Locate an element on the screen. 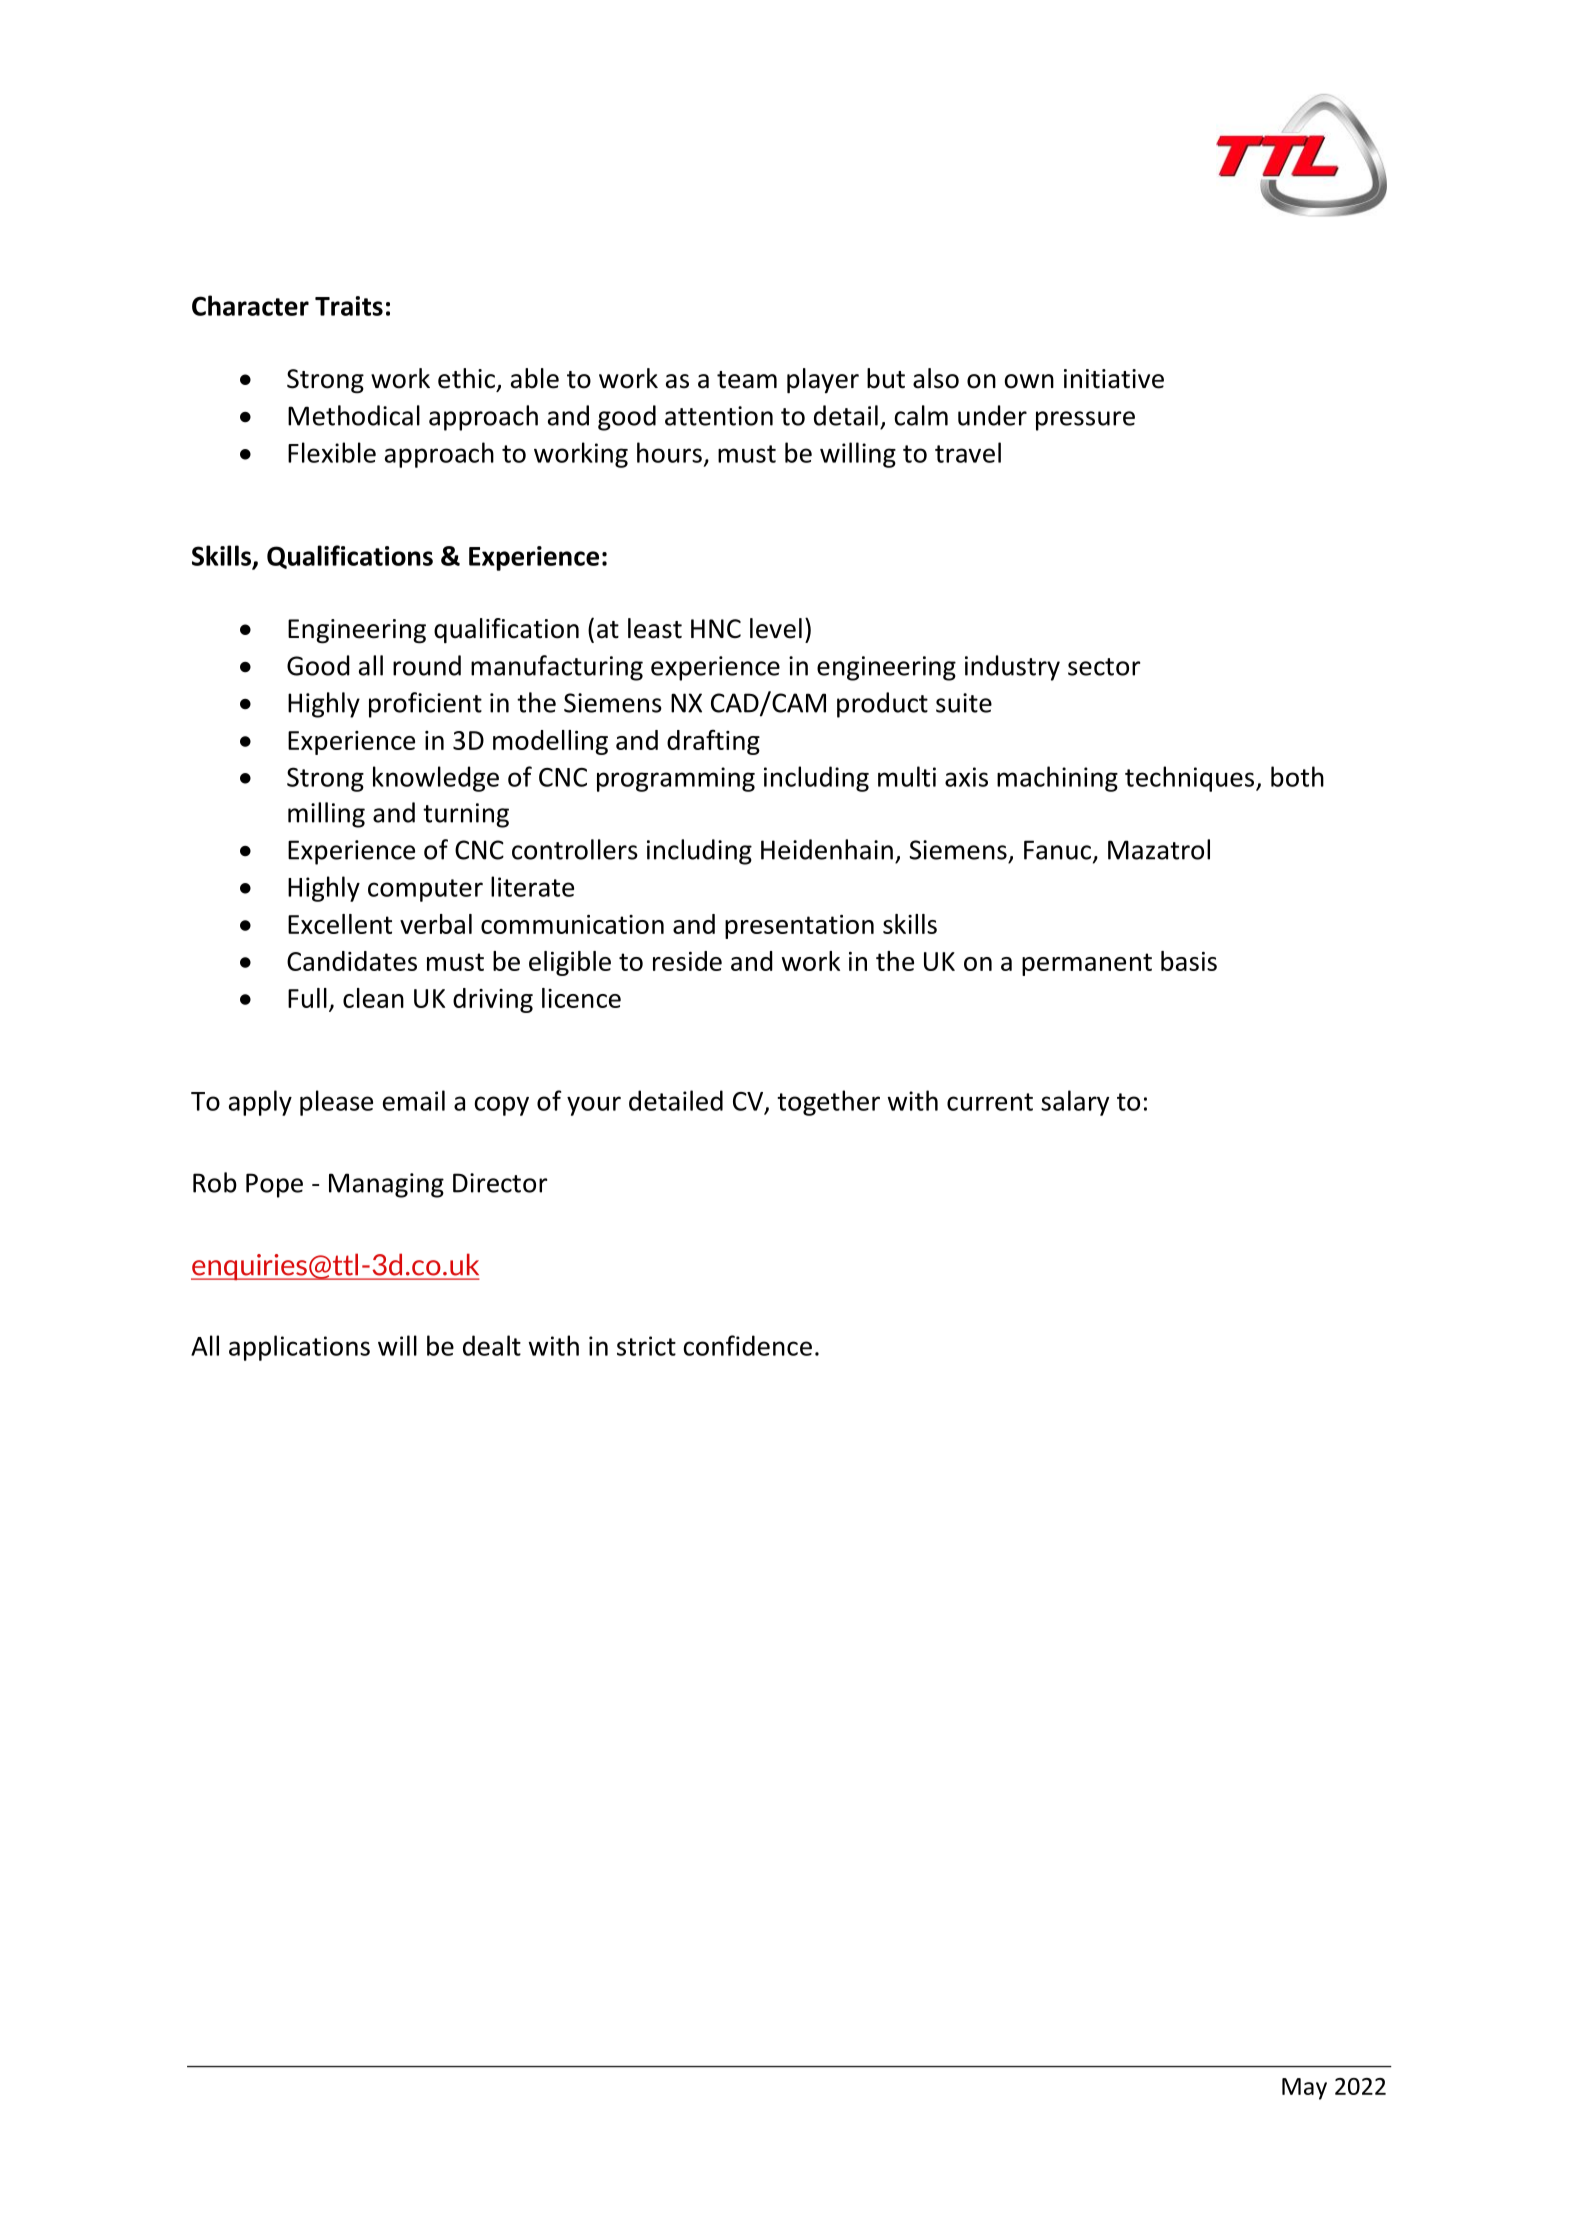  initiative is located at coordinates (1114, 379).
